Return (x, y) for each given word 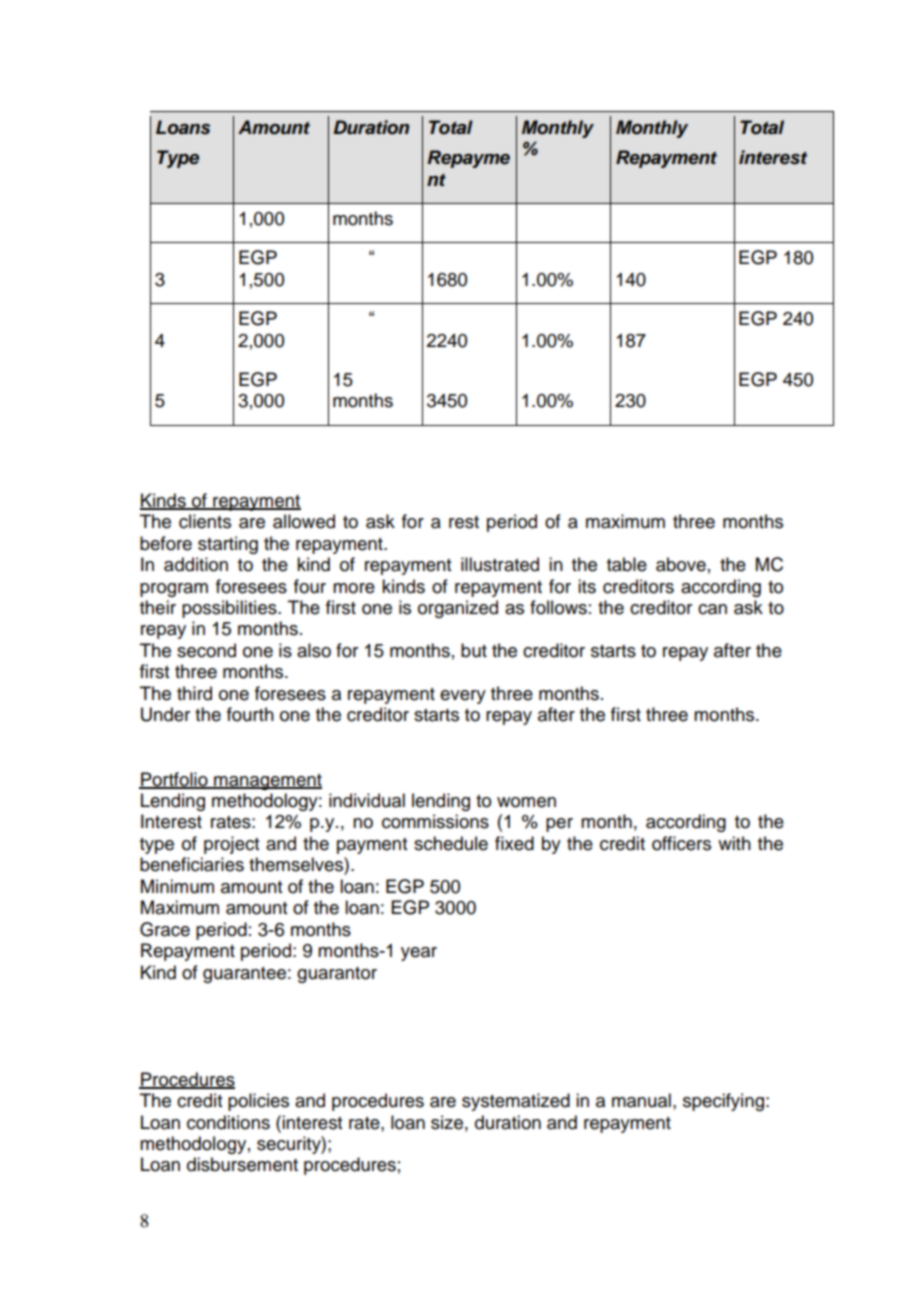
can (712, 609)
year (419, 954)
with (734, 843)
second (206, 650)
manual (641, 1100)
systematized (516, 1102)
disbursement (242, 1164)
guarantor (337, 975)
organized (458, 609)
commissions (435, 821)
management (267, 782)
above (681, 564)
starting (228, 545)
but (474, 650)
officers (681, 843)
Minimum (177, 886)
